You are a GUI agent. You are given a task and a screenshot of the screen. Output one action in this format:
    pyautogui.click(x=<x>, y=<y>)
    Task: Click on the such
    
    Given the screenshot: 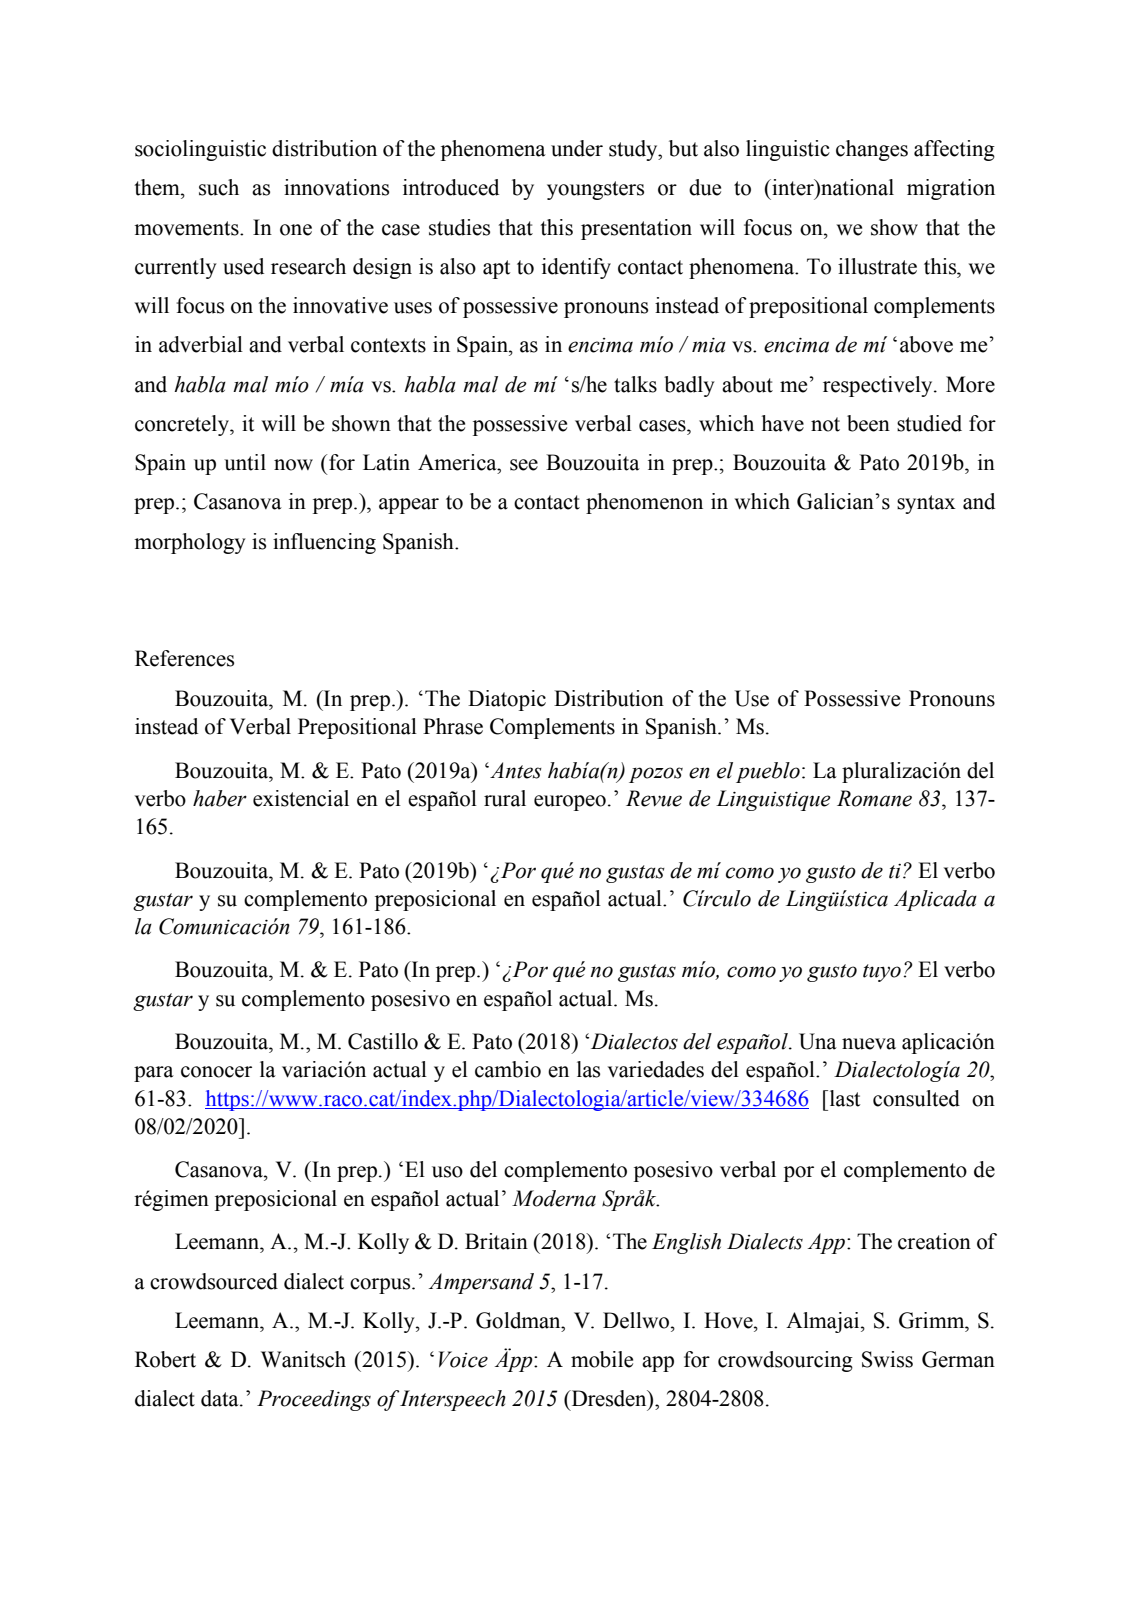 What is the action you would take?
    pyautogui.click(x=219, y=187)
